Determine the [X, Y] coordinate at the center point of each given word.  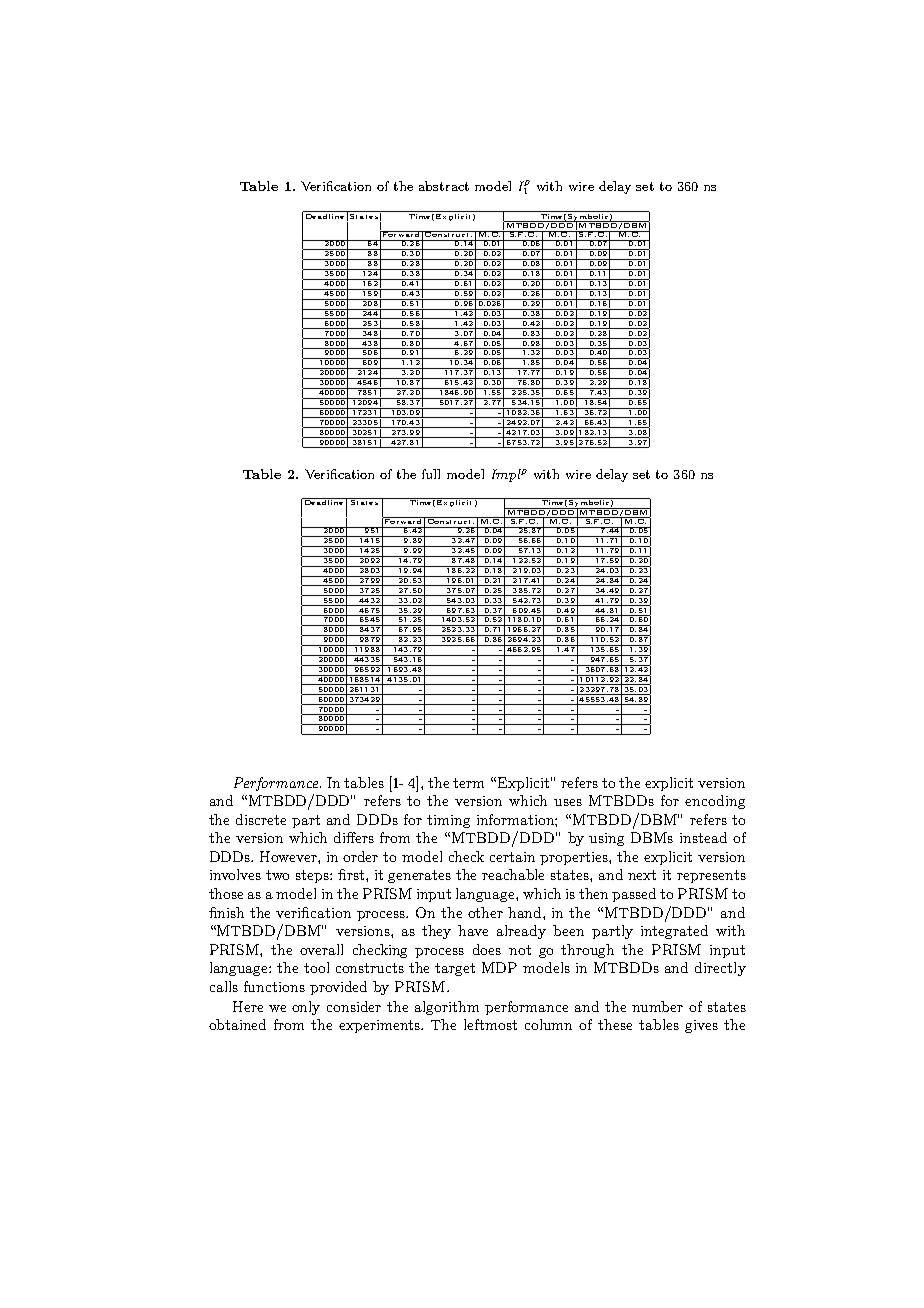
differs [354, 837]
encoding [715, 802]
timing [448, 821]
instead [703, 837]
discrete [261, 819]
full [431, 474]
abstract [444, 186]
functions [274, 986]
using [606, 839]
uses [568, 802]
